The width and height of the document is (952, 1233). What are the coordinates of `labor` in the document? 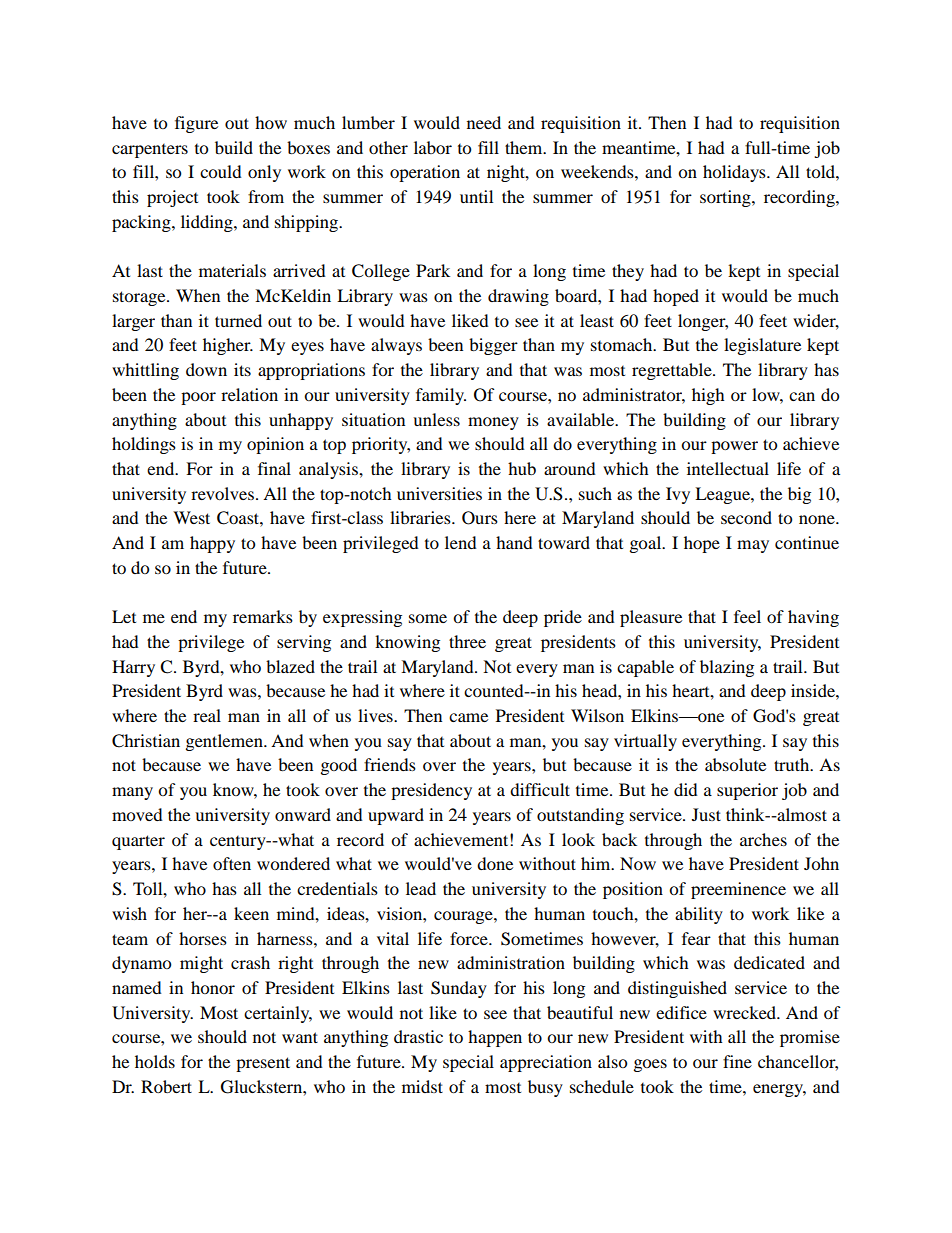 It's located at (433, 147).
